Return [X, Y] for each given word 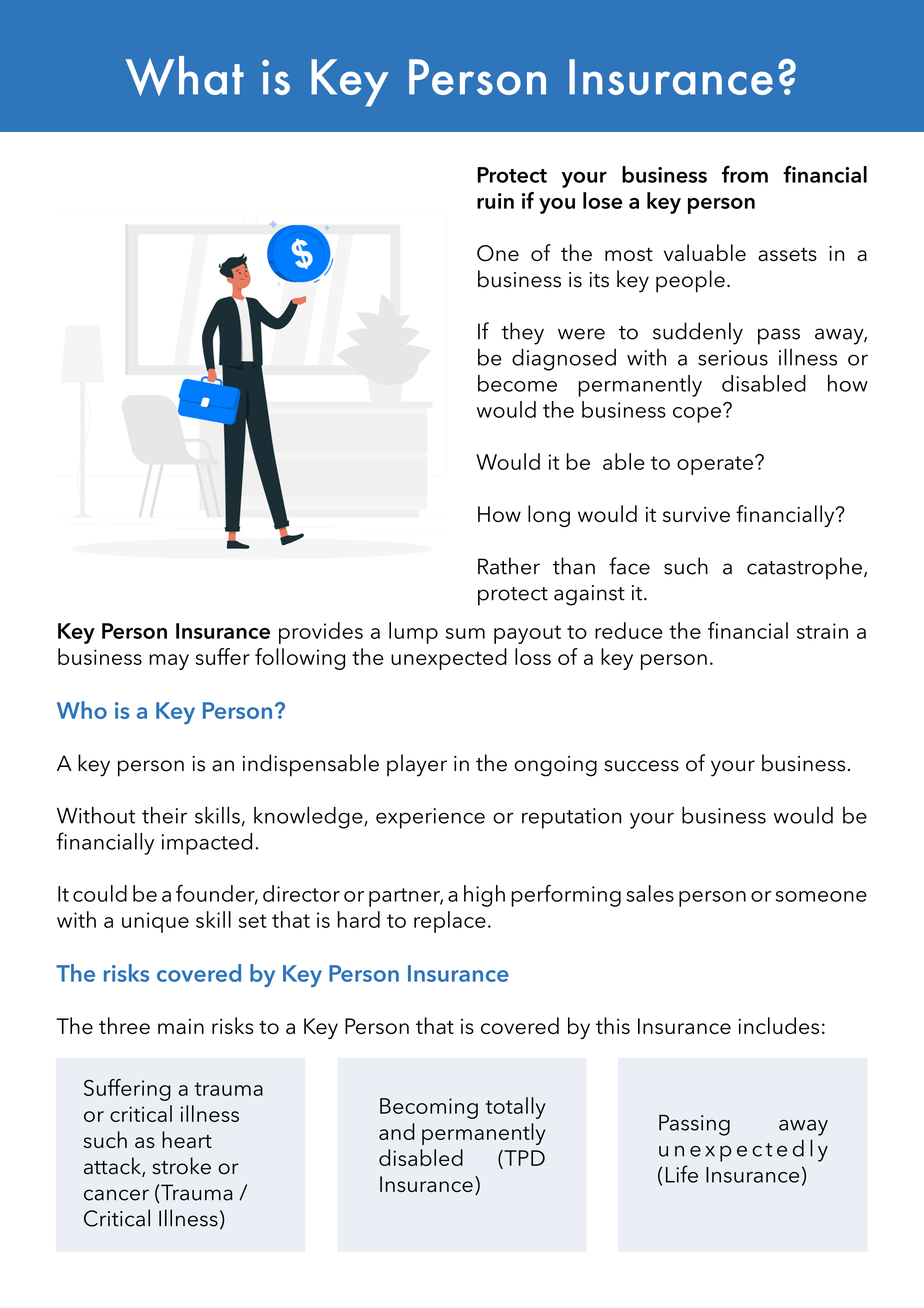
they [522, 333]
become [517, 383]
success [641, 766]
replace [450, 922]
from [745, 174]
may [169, 662]
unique [155, 922]
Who [82, 710]
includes [778, 1025]
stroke [181, 1166]
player [417, 765]
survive [696, 514]
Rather [509, 566]
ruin [495, 201]
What [185, 76]
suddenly [698, 333]
